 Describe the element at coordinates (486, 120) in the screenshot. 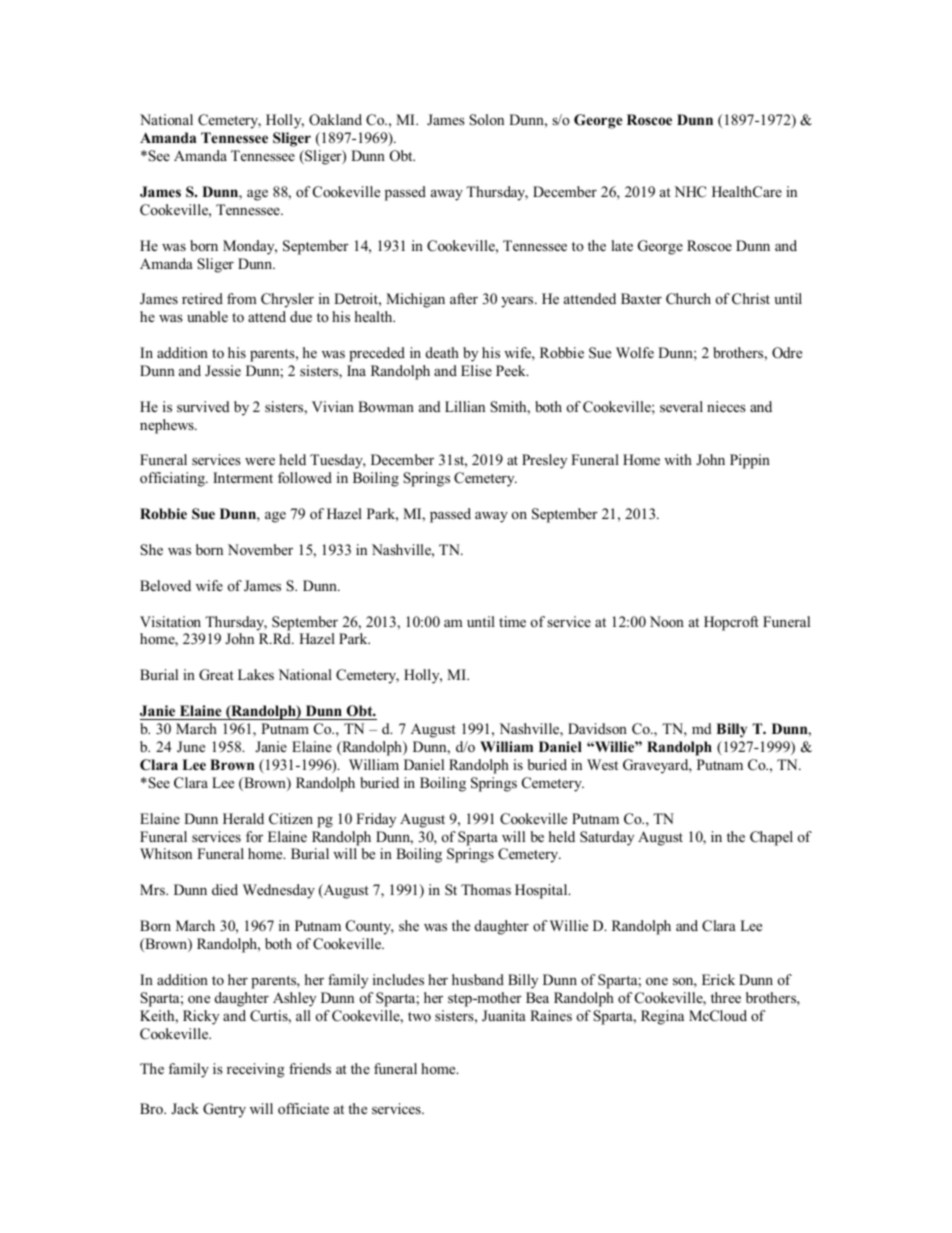

I see `Solon` at that location.
